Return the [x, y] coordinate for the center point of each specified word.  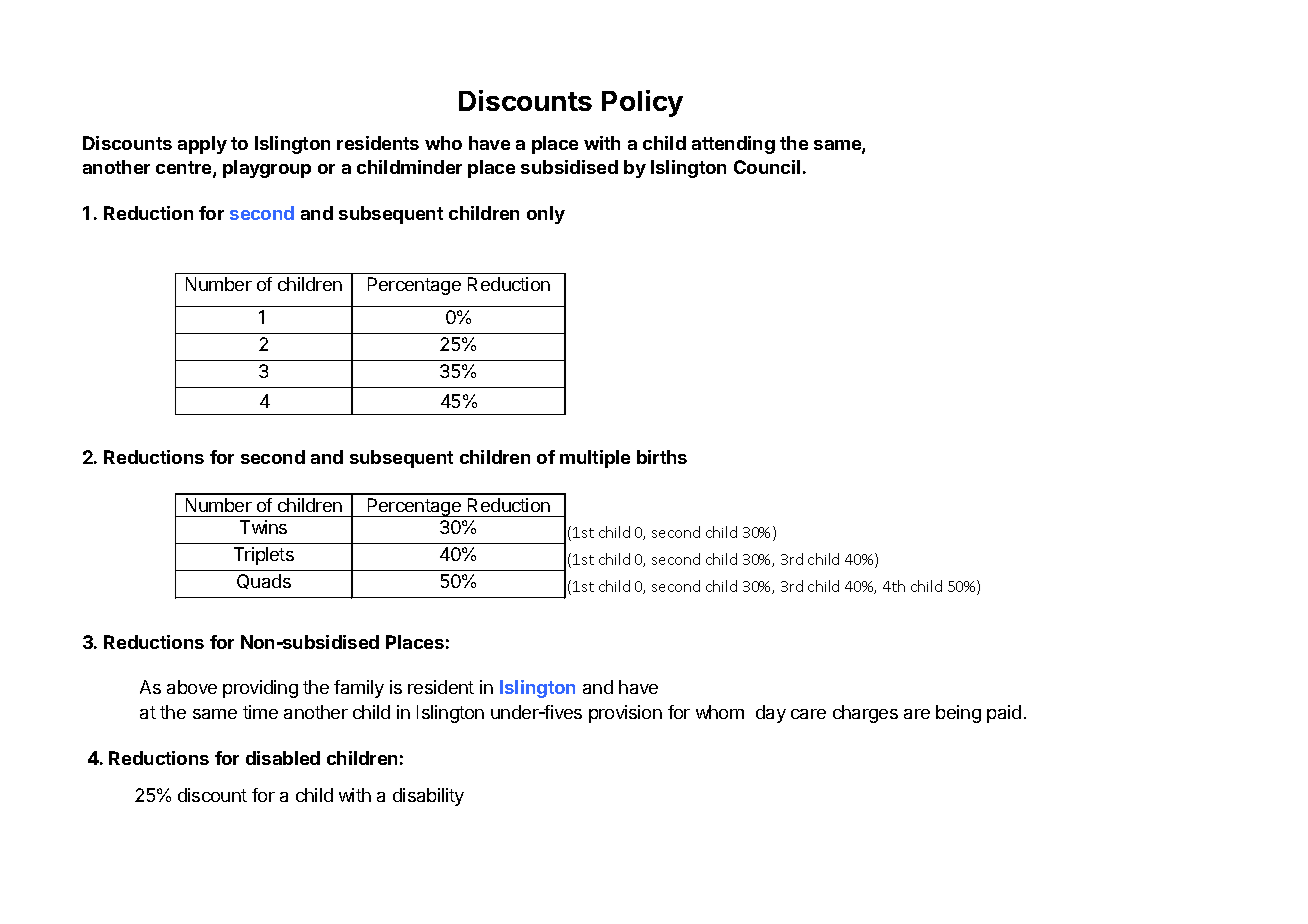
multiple [595, 459]
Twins [263, 527]
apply [202, 145]
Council [767, 167]
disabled [283, 758]
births [662, 457]
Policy [642, 103]
